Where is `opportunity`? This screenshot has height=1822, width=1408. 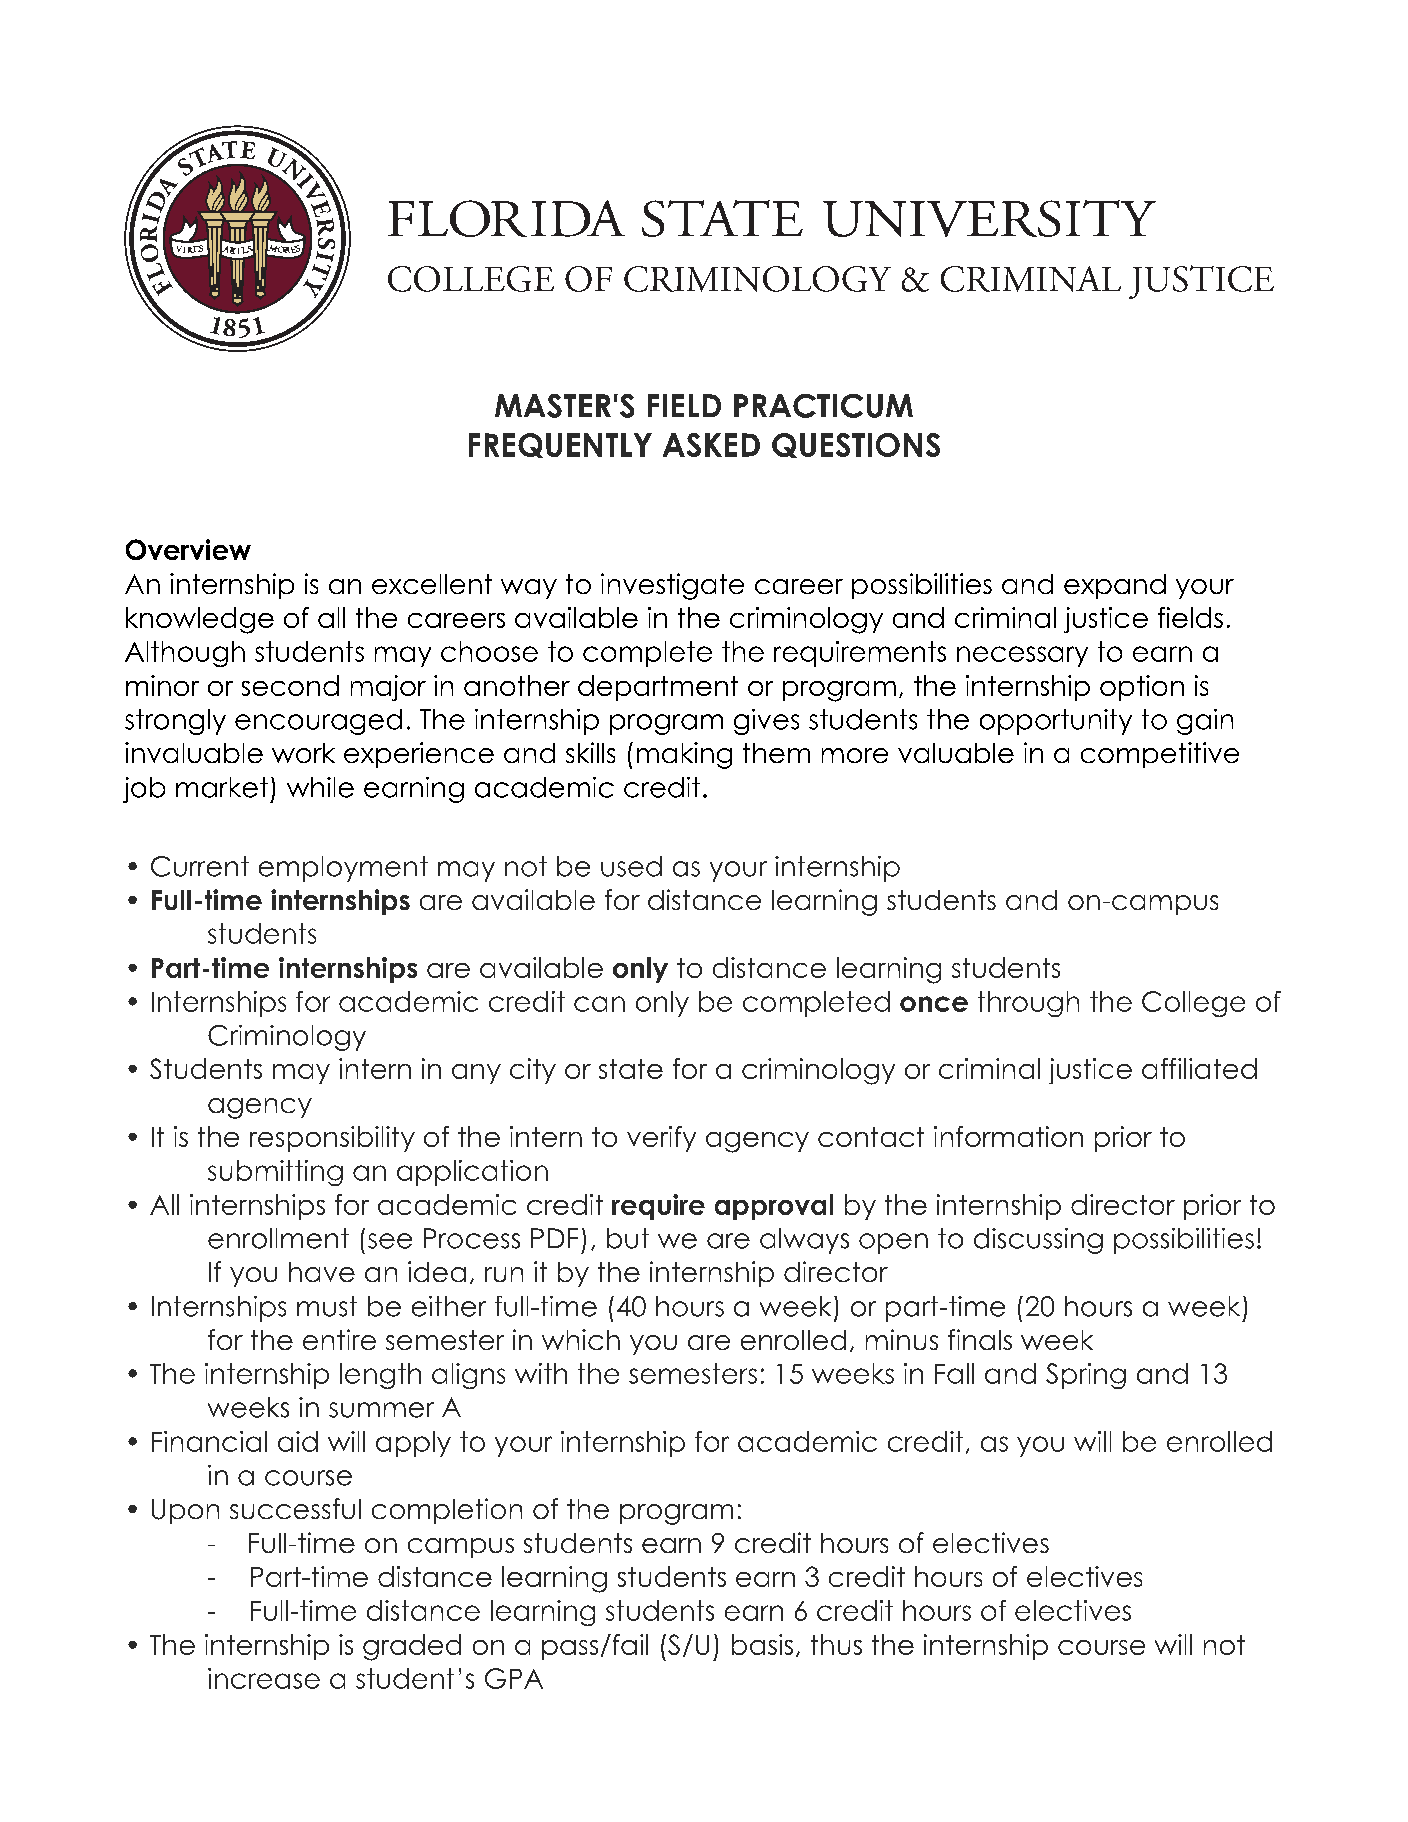
opportunity is located at coordinates (1056, 722).
